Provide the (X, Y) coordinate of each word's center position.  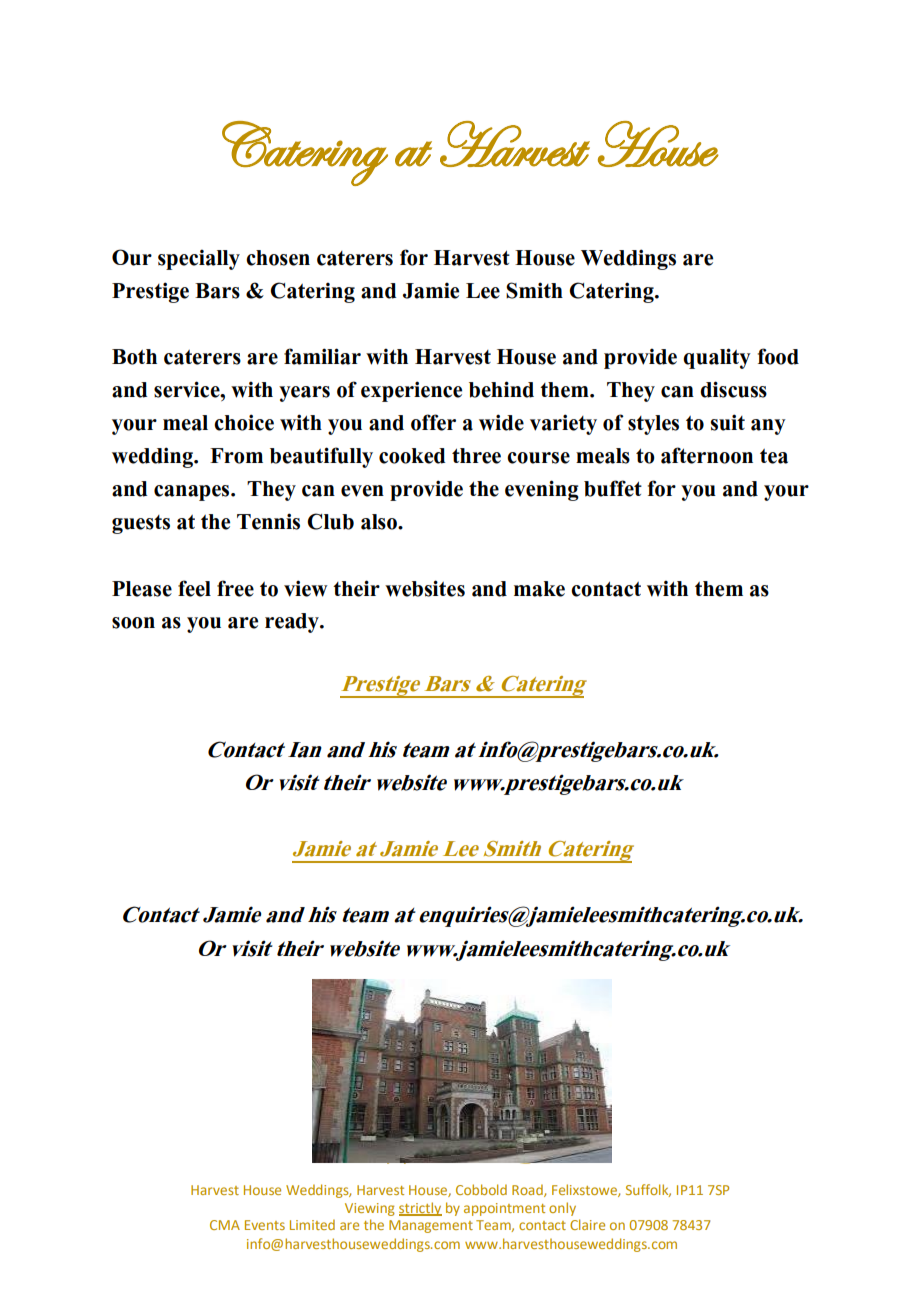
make (539, 589)
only (562, 1209)
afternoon (707, 455)
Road (528, 1190)
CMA (225, 1225)
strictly (420, 1209)
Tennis (268, 521)
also (380, 522)
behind (501, 389)
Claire (587, 1224)
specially (199, 259)
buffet (613, 488)
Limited (312, 1224)
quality (717, 358)
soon (133, 623)
